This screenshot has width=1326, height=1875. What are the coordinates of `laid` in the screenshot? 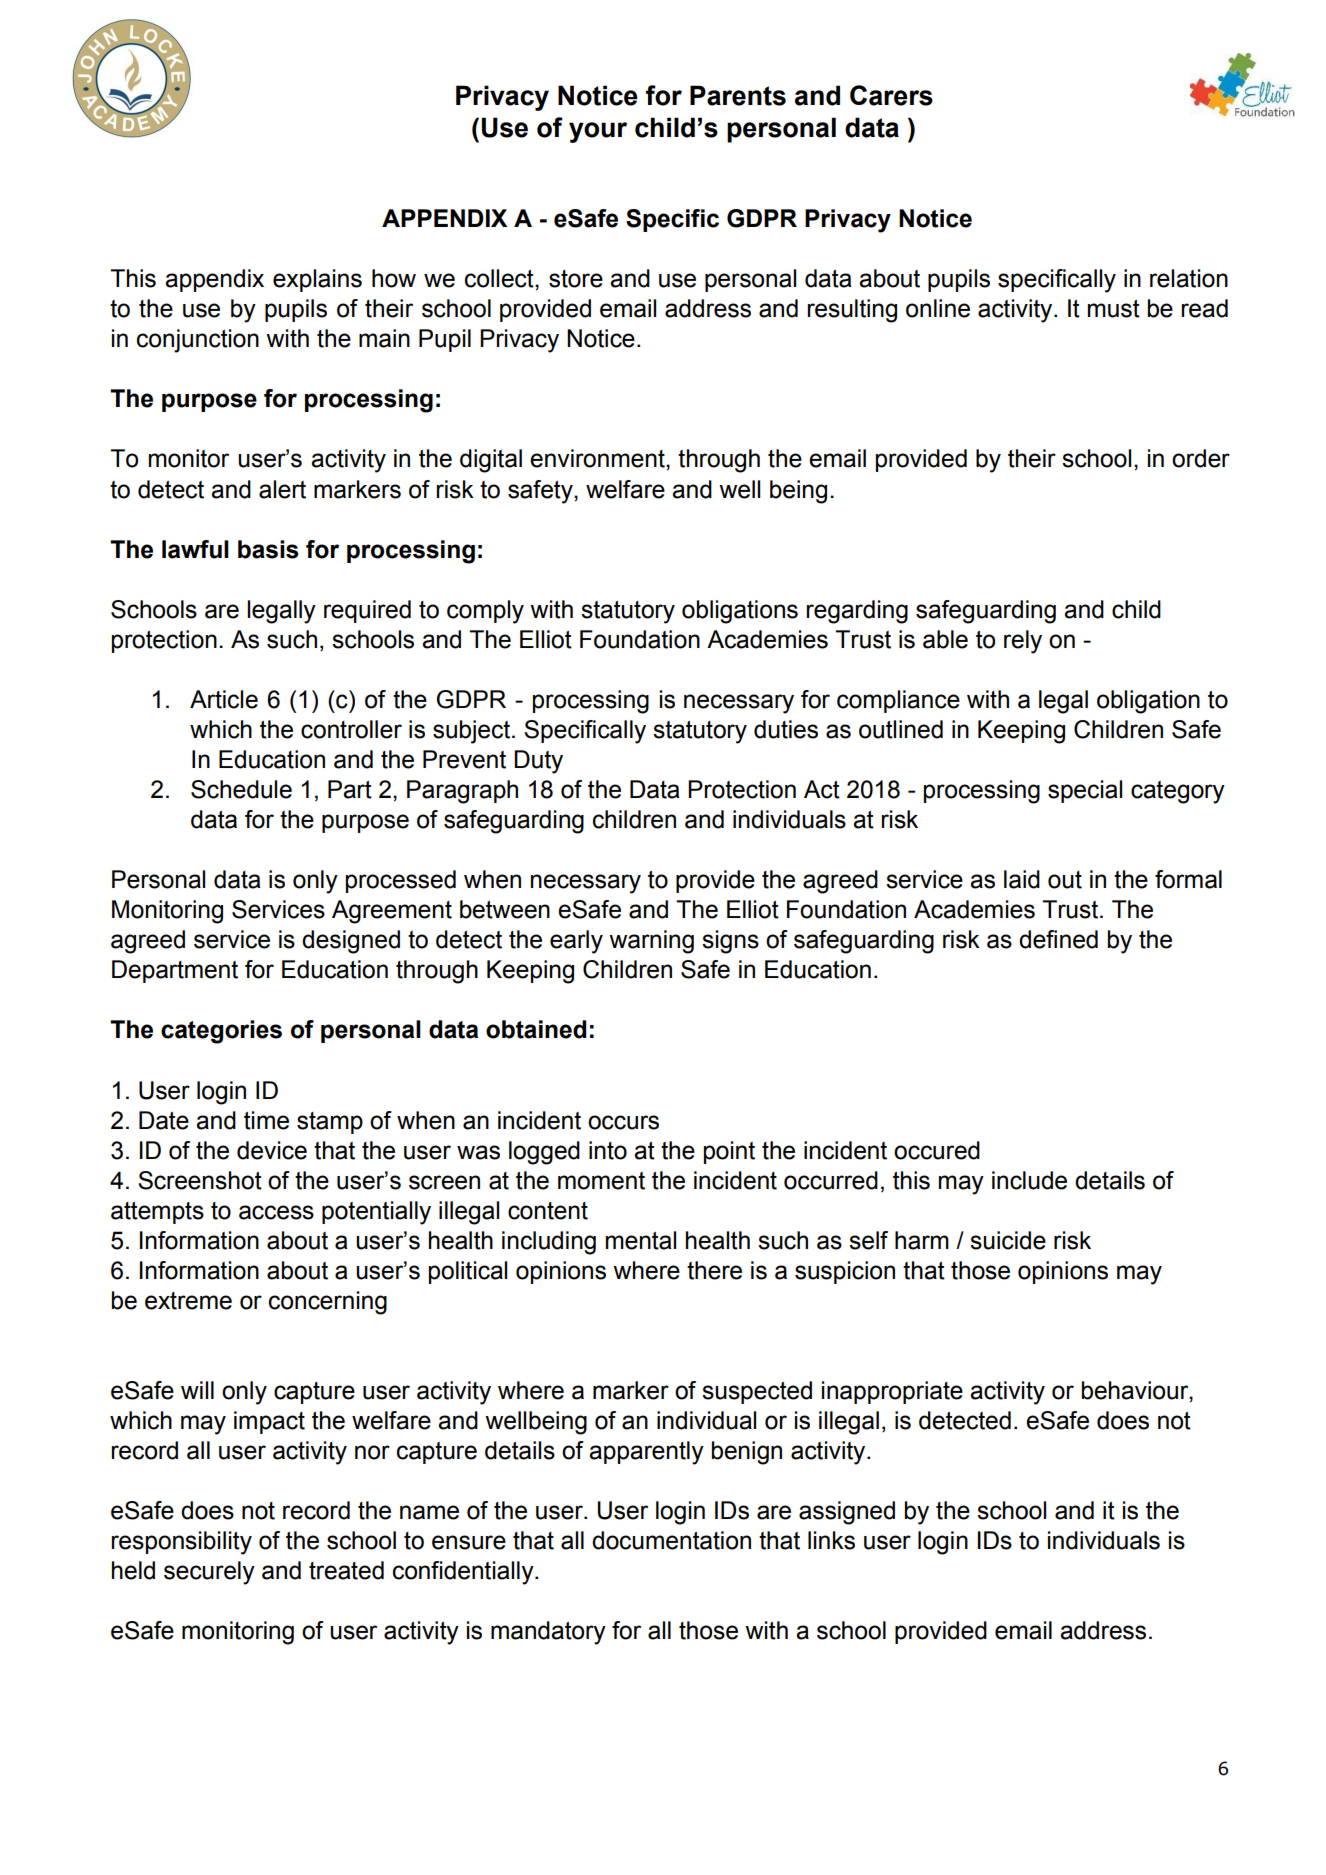 It's located at (1022, 879).
